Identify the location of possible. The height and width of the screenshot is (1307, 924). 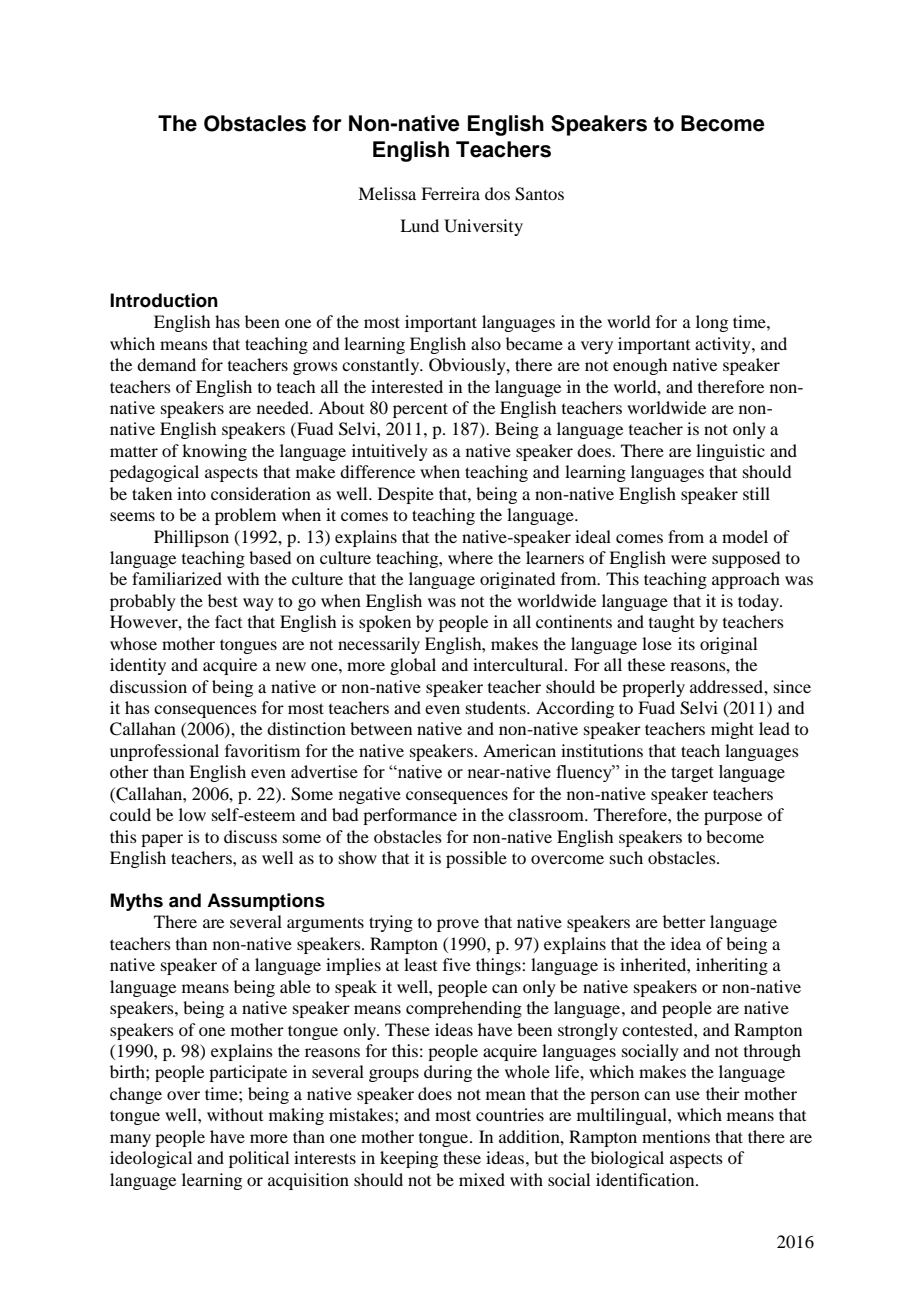
(476, 859).
